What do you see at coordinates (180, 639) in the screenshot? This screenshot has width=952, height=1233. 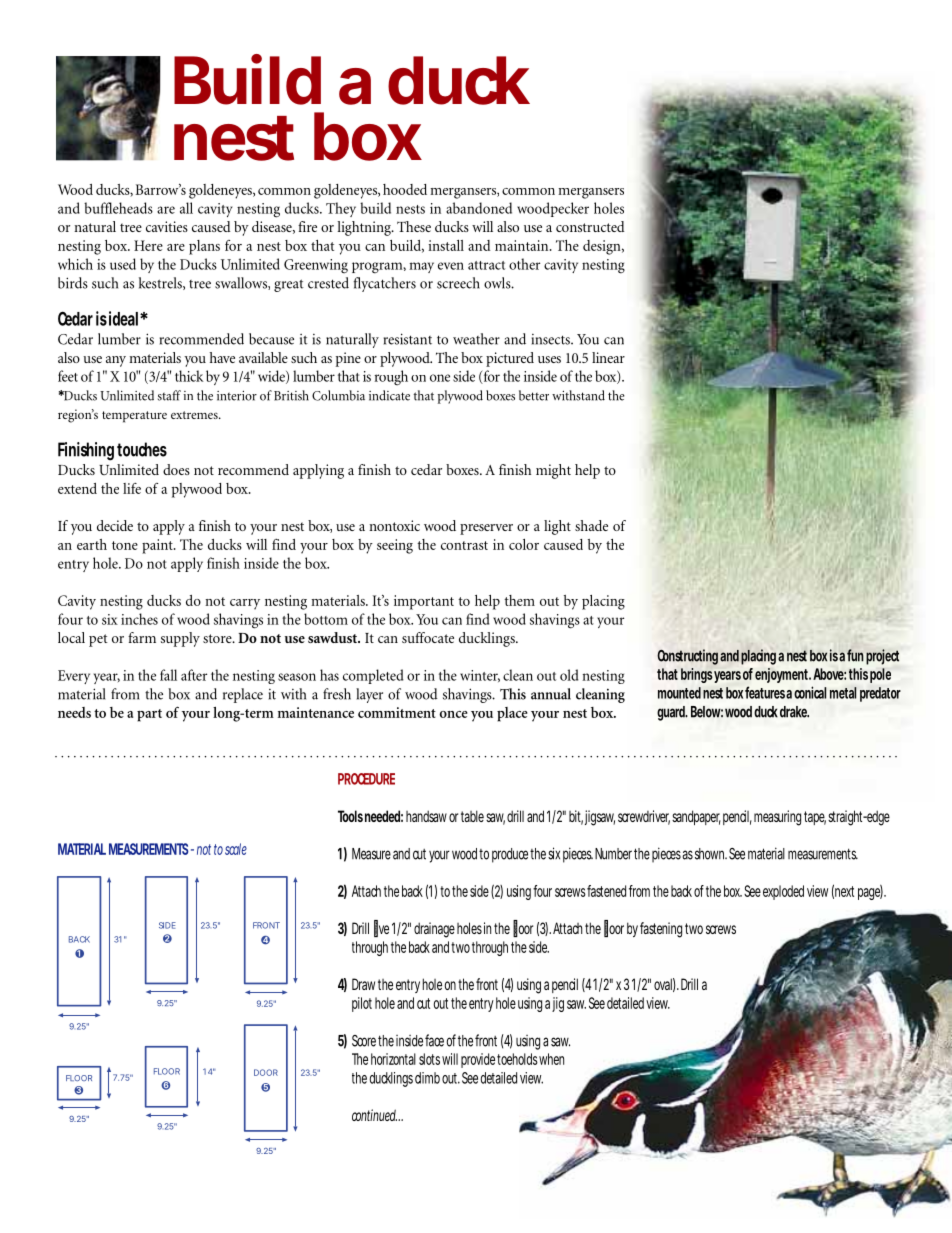 I see `supply` at bounding box center [180, 639].
